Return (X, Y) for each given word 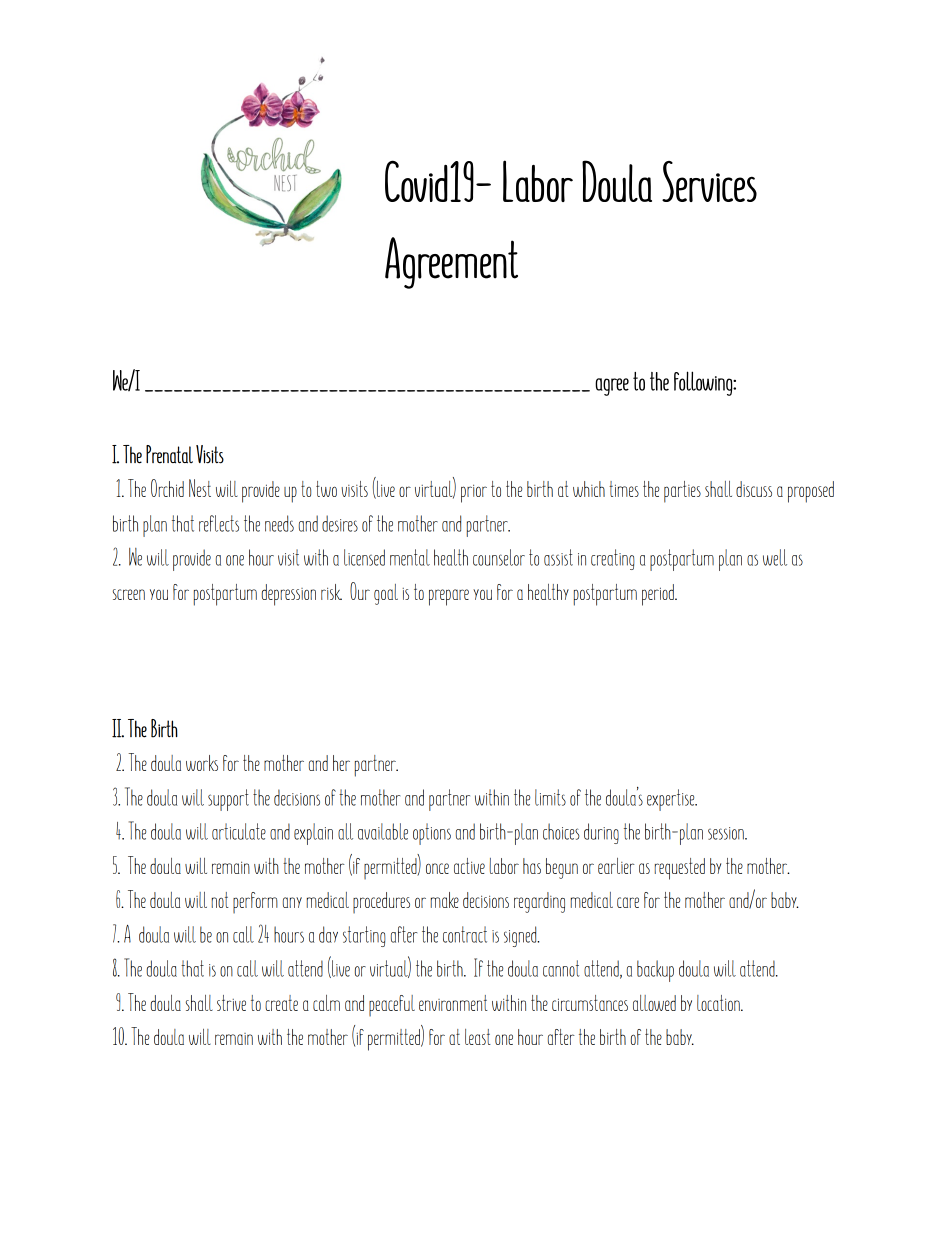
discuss (754, 489)
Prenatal (169, 454)
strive (231, 1003)
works (202, 763)
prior (474, 493)
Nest (200, 488)
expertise (672, 800)
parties (682, 492)
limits (550, 797)
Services (709, 181)
